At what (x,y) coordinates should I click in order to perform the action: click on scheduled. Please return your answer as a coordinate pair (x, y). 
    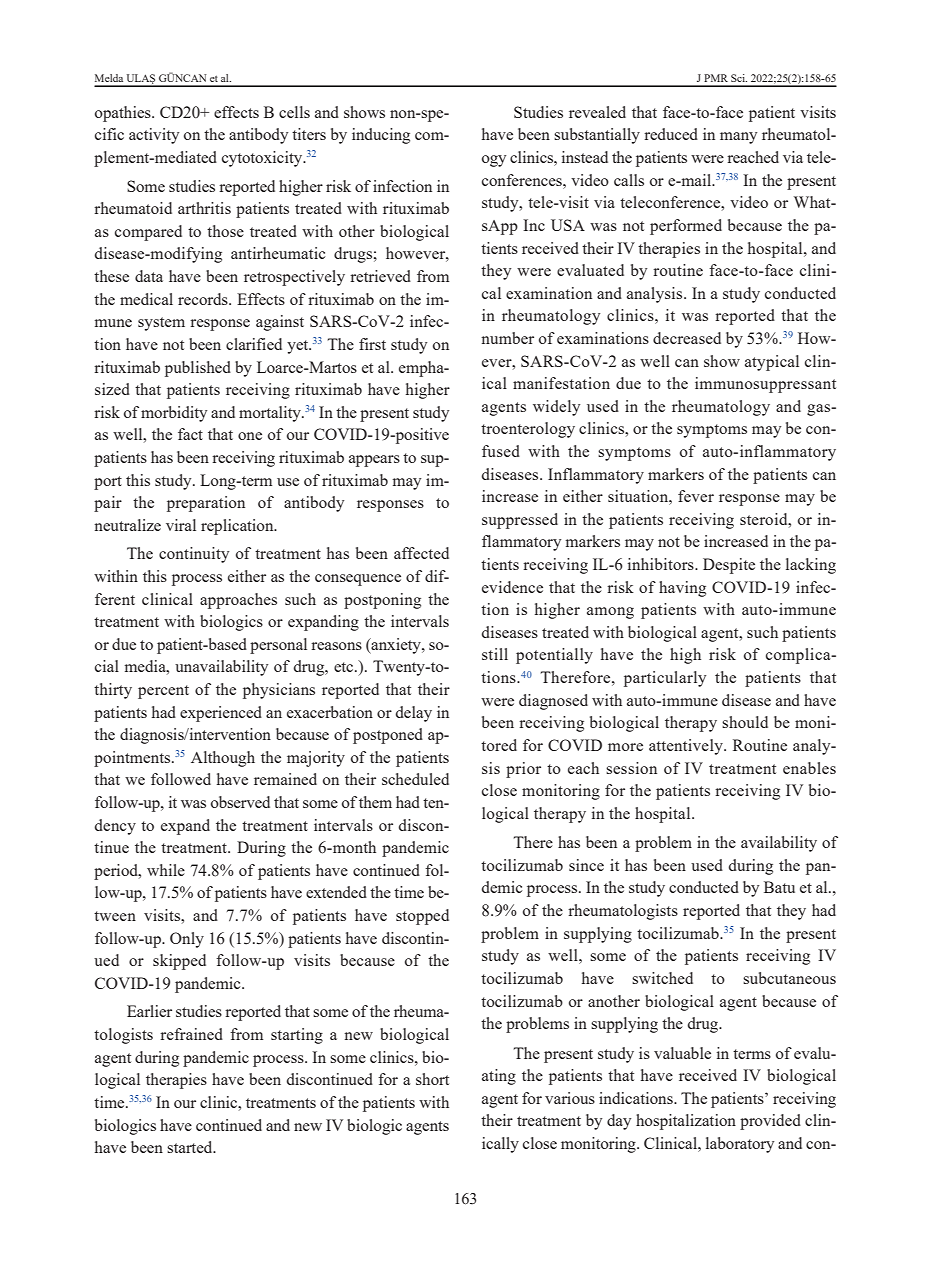
    Looking at the image, I should click on (415, 779).
